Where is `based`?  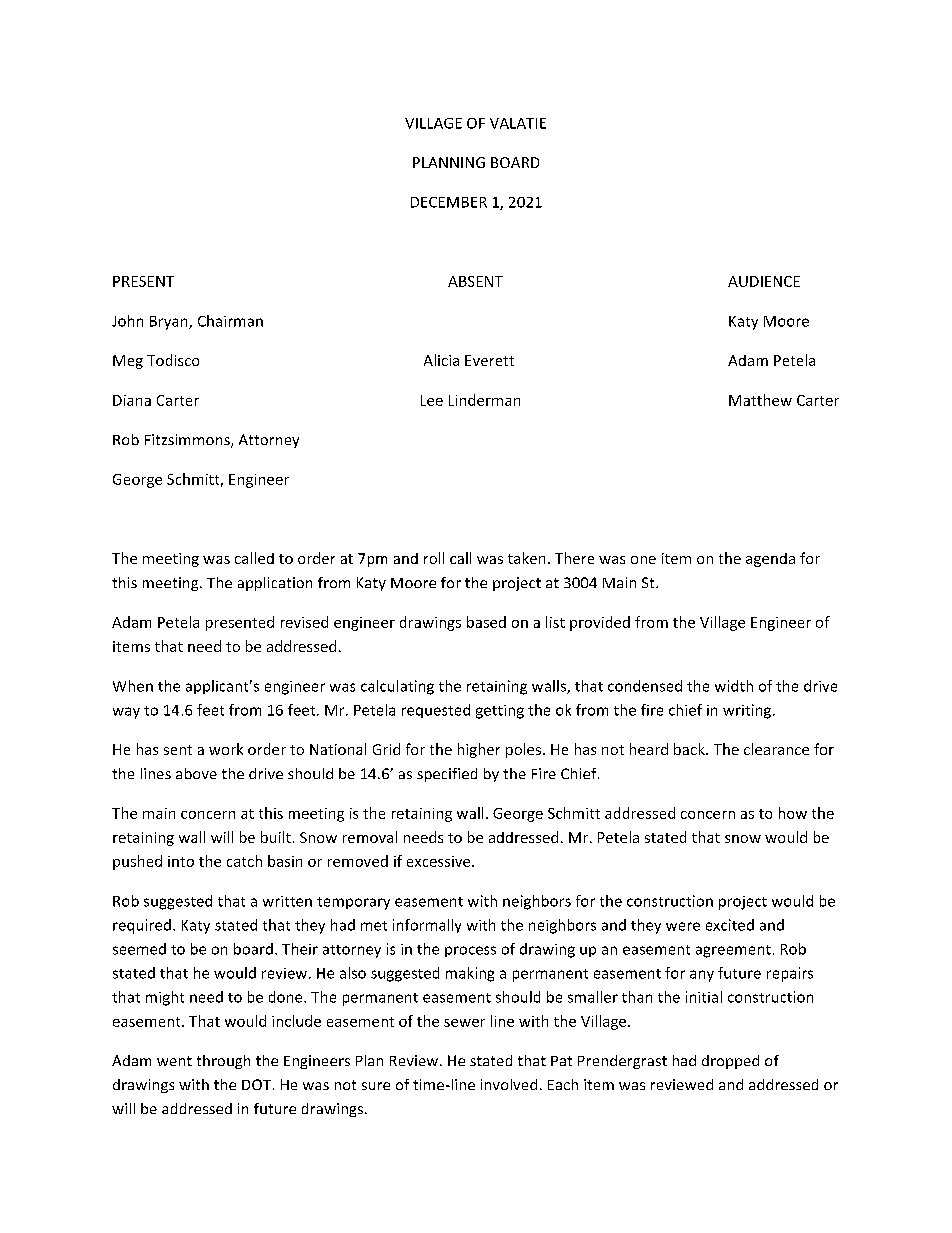 based is located at coordinates (486, 622).
